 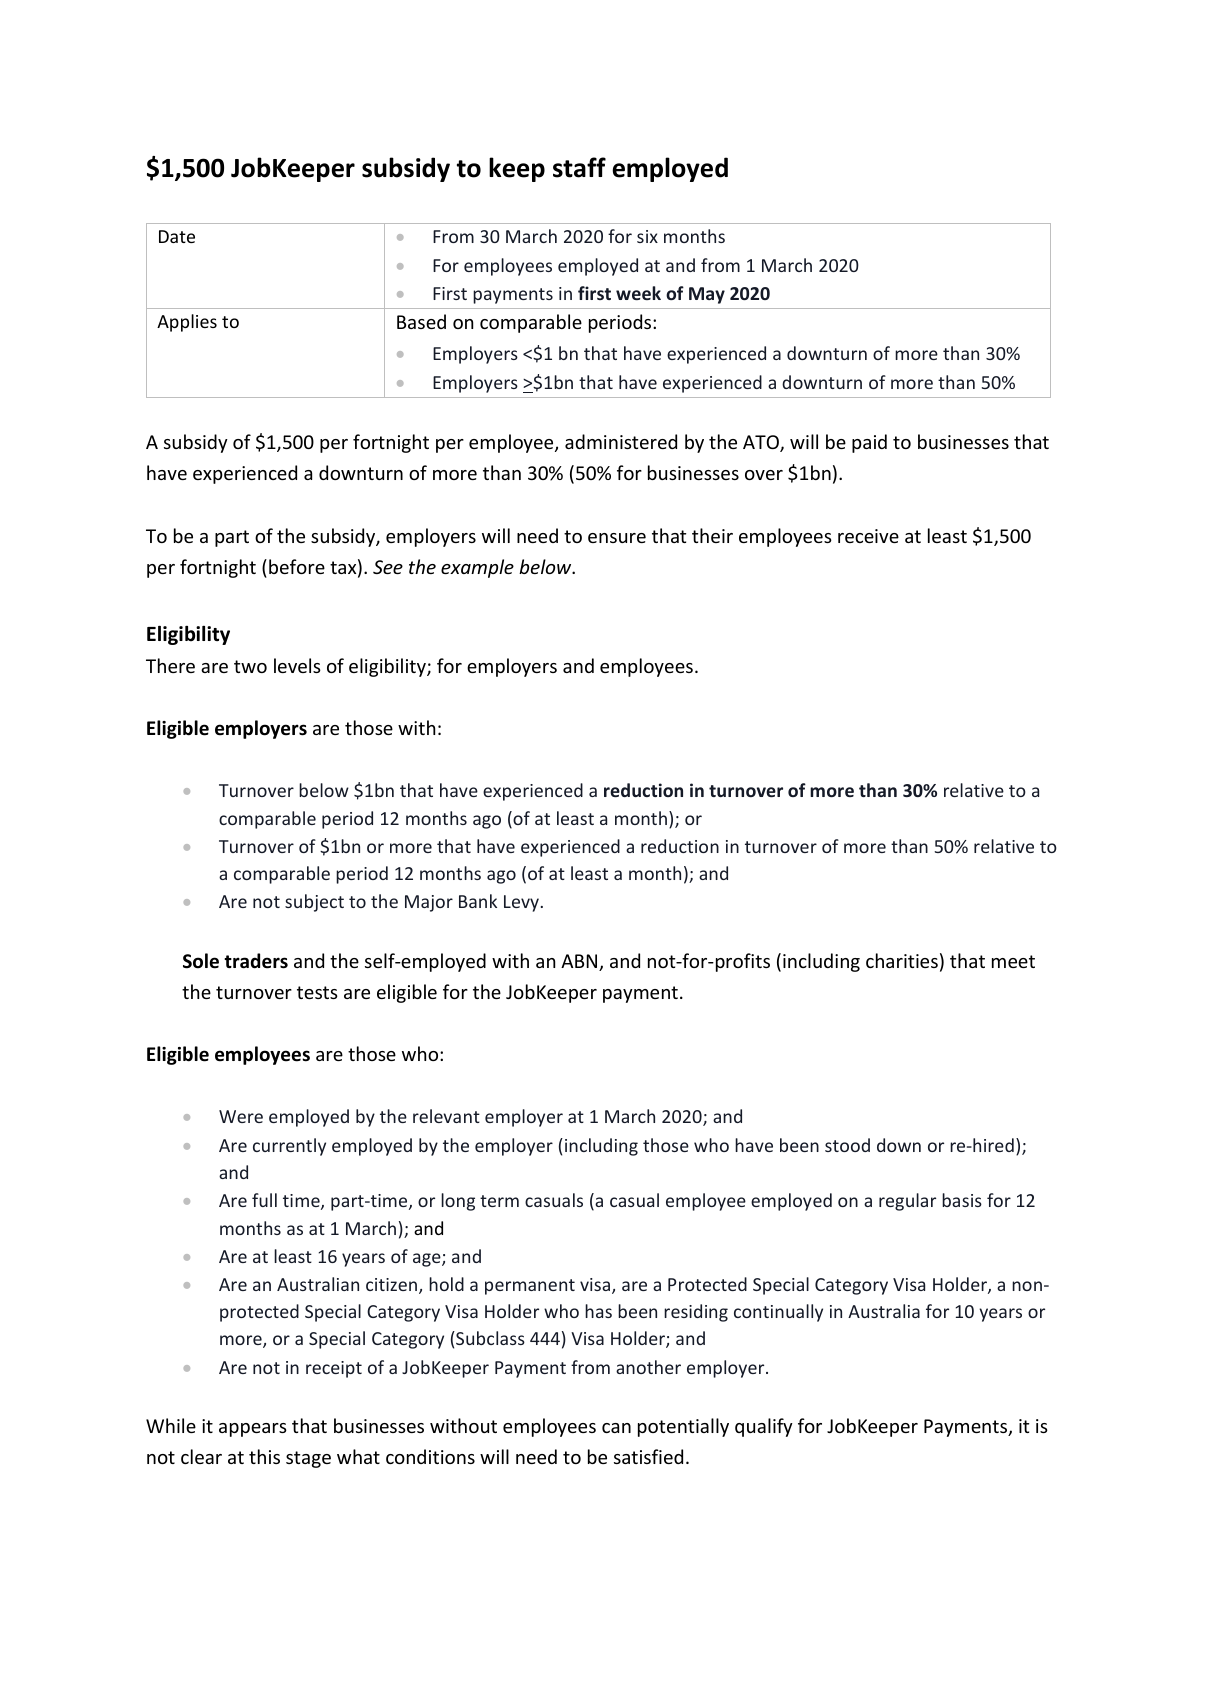 What do you see at coordinates (707, 295) in the screenshot?
I see `May` at bounding box center [707, 295].
